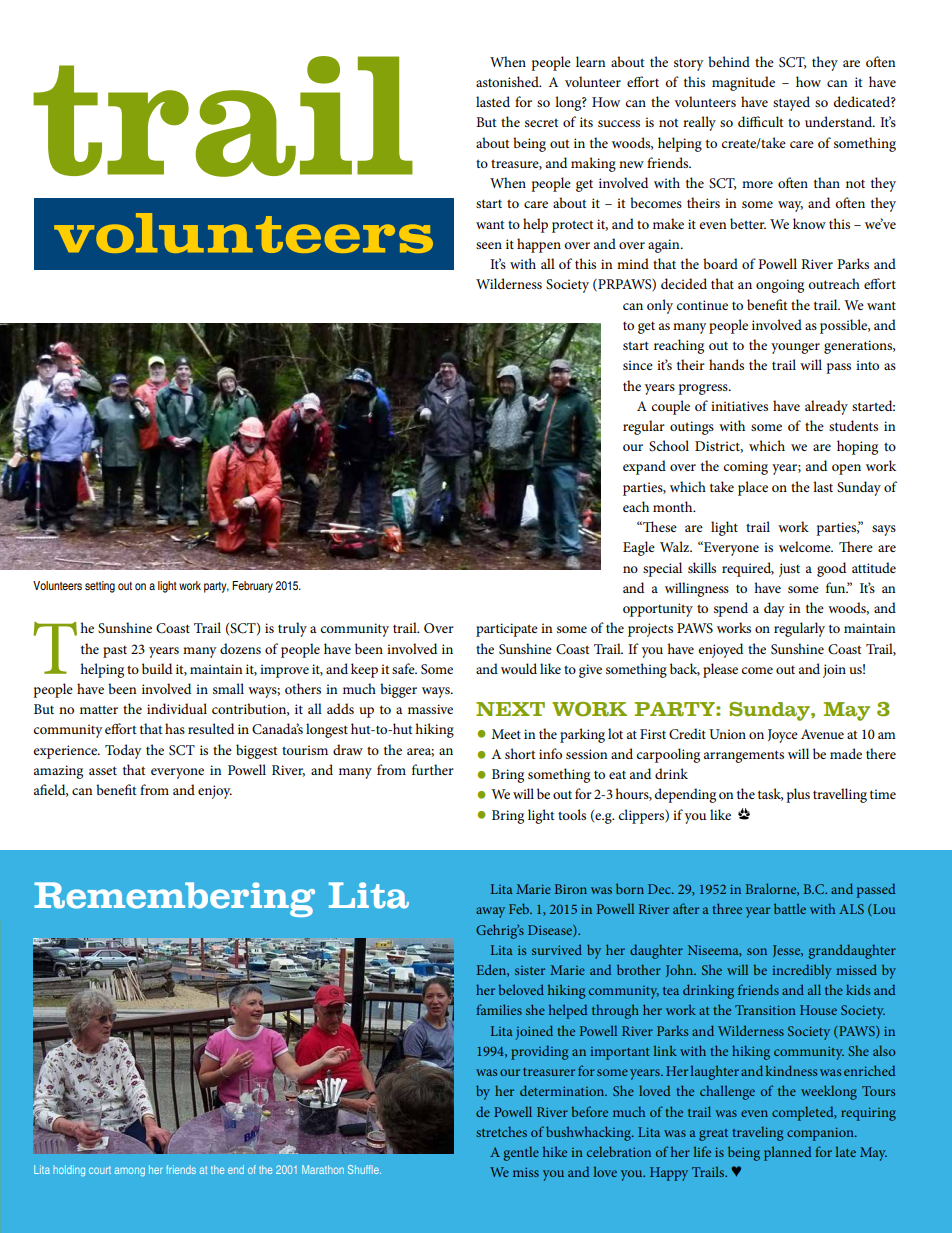  What do you see at coordinates (731, 609) in the screenshot?
I see `spend` at bounding box center [731, 609].
